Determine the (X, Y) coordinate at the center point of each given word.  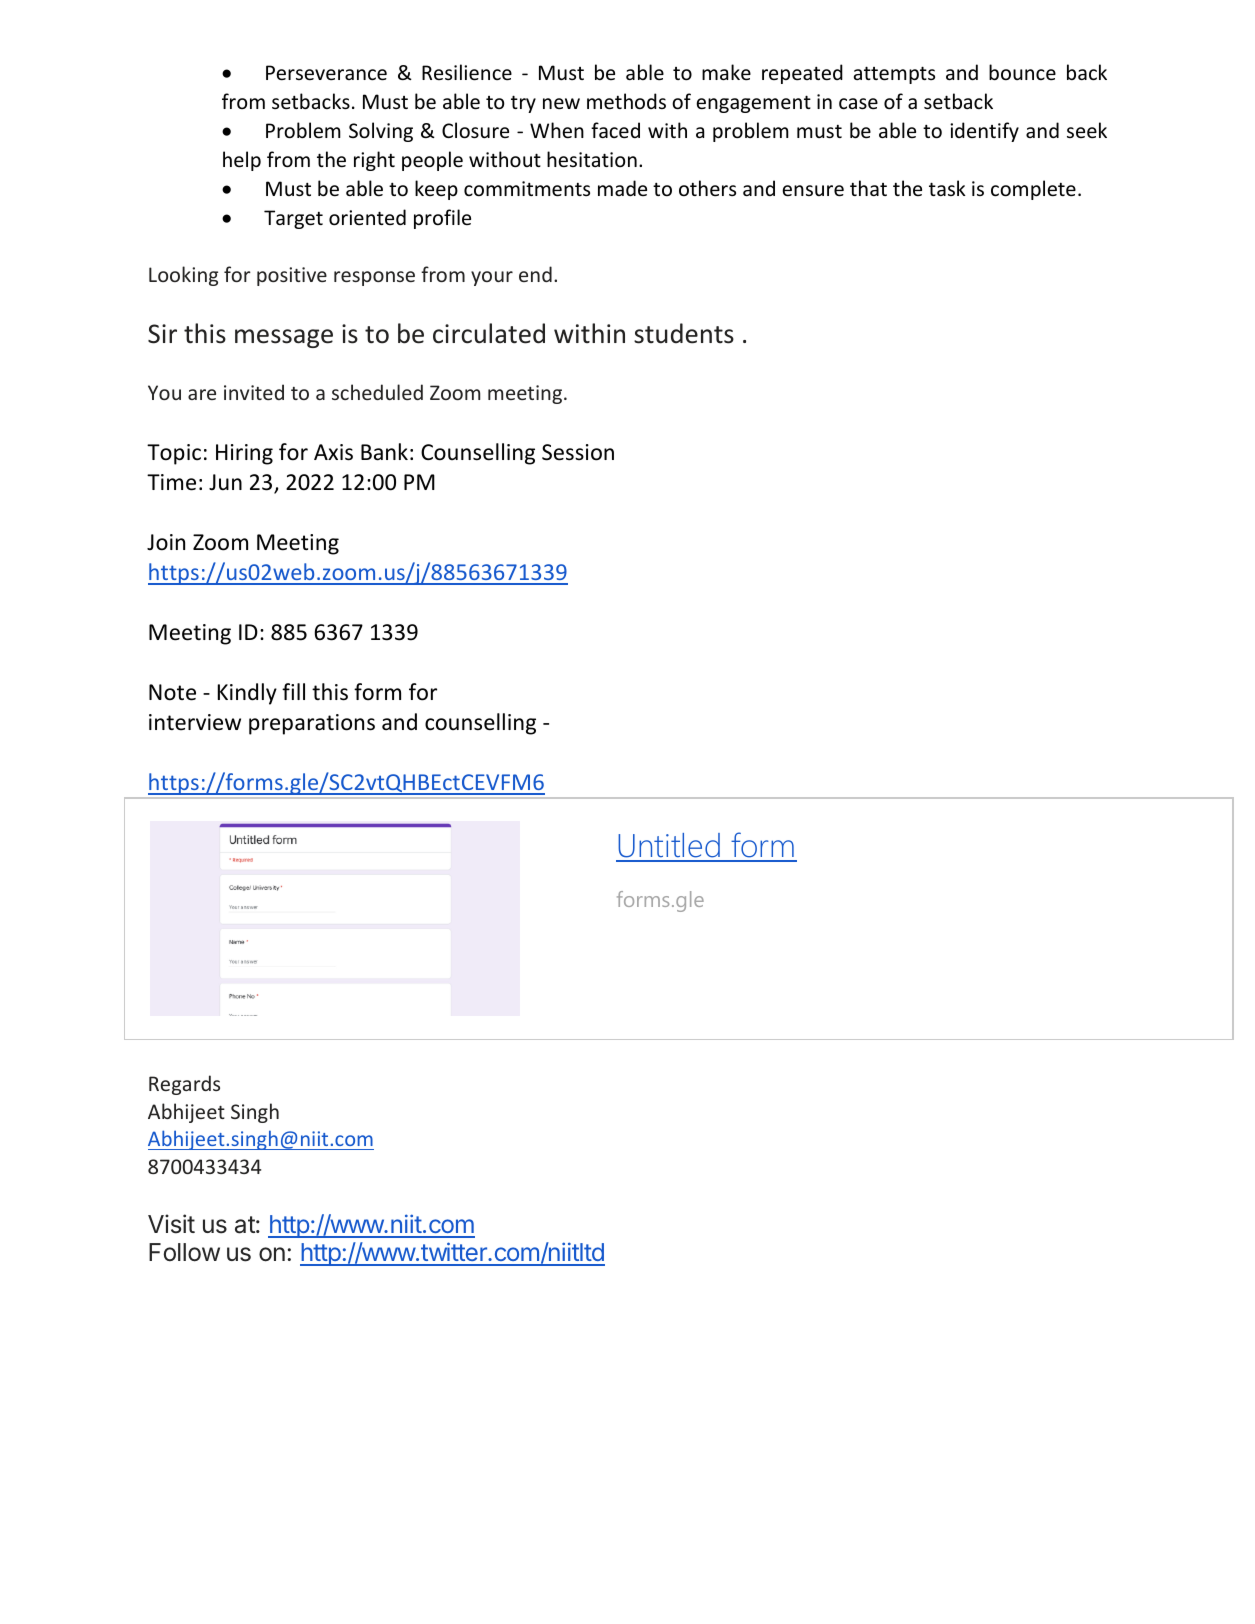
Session (578, 452)
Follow (184, 1252)
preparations (312, 724)
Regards (184, 1085)
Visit (171, 1224)
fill (293, 691)
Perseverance (326, 73)
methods (626, 101)
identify (984, 132)
